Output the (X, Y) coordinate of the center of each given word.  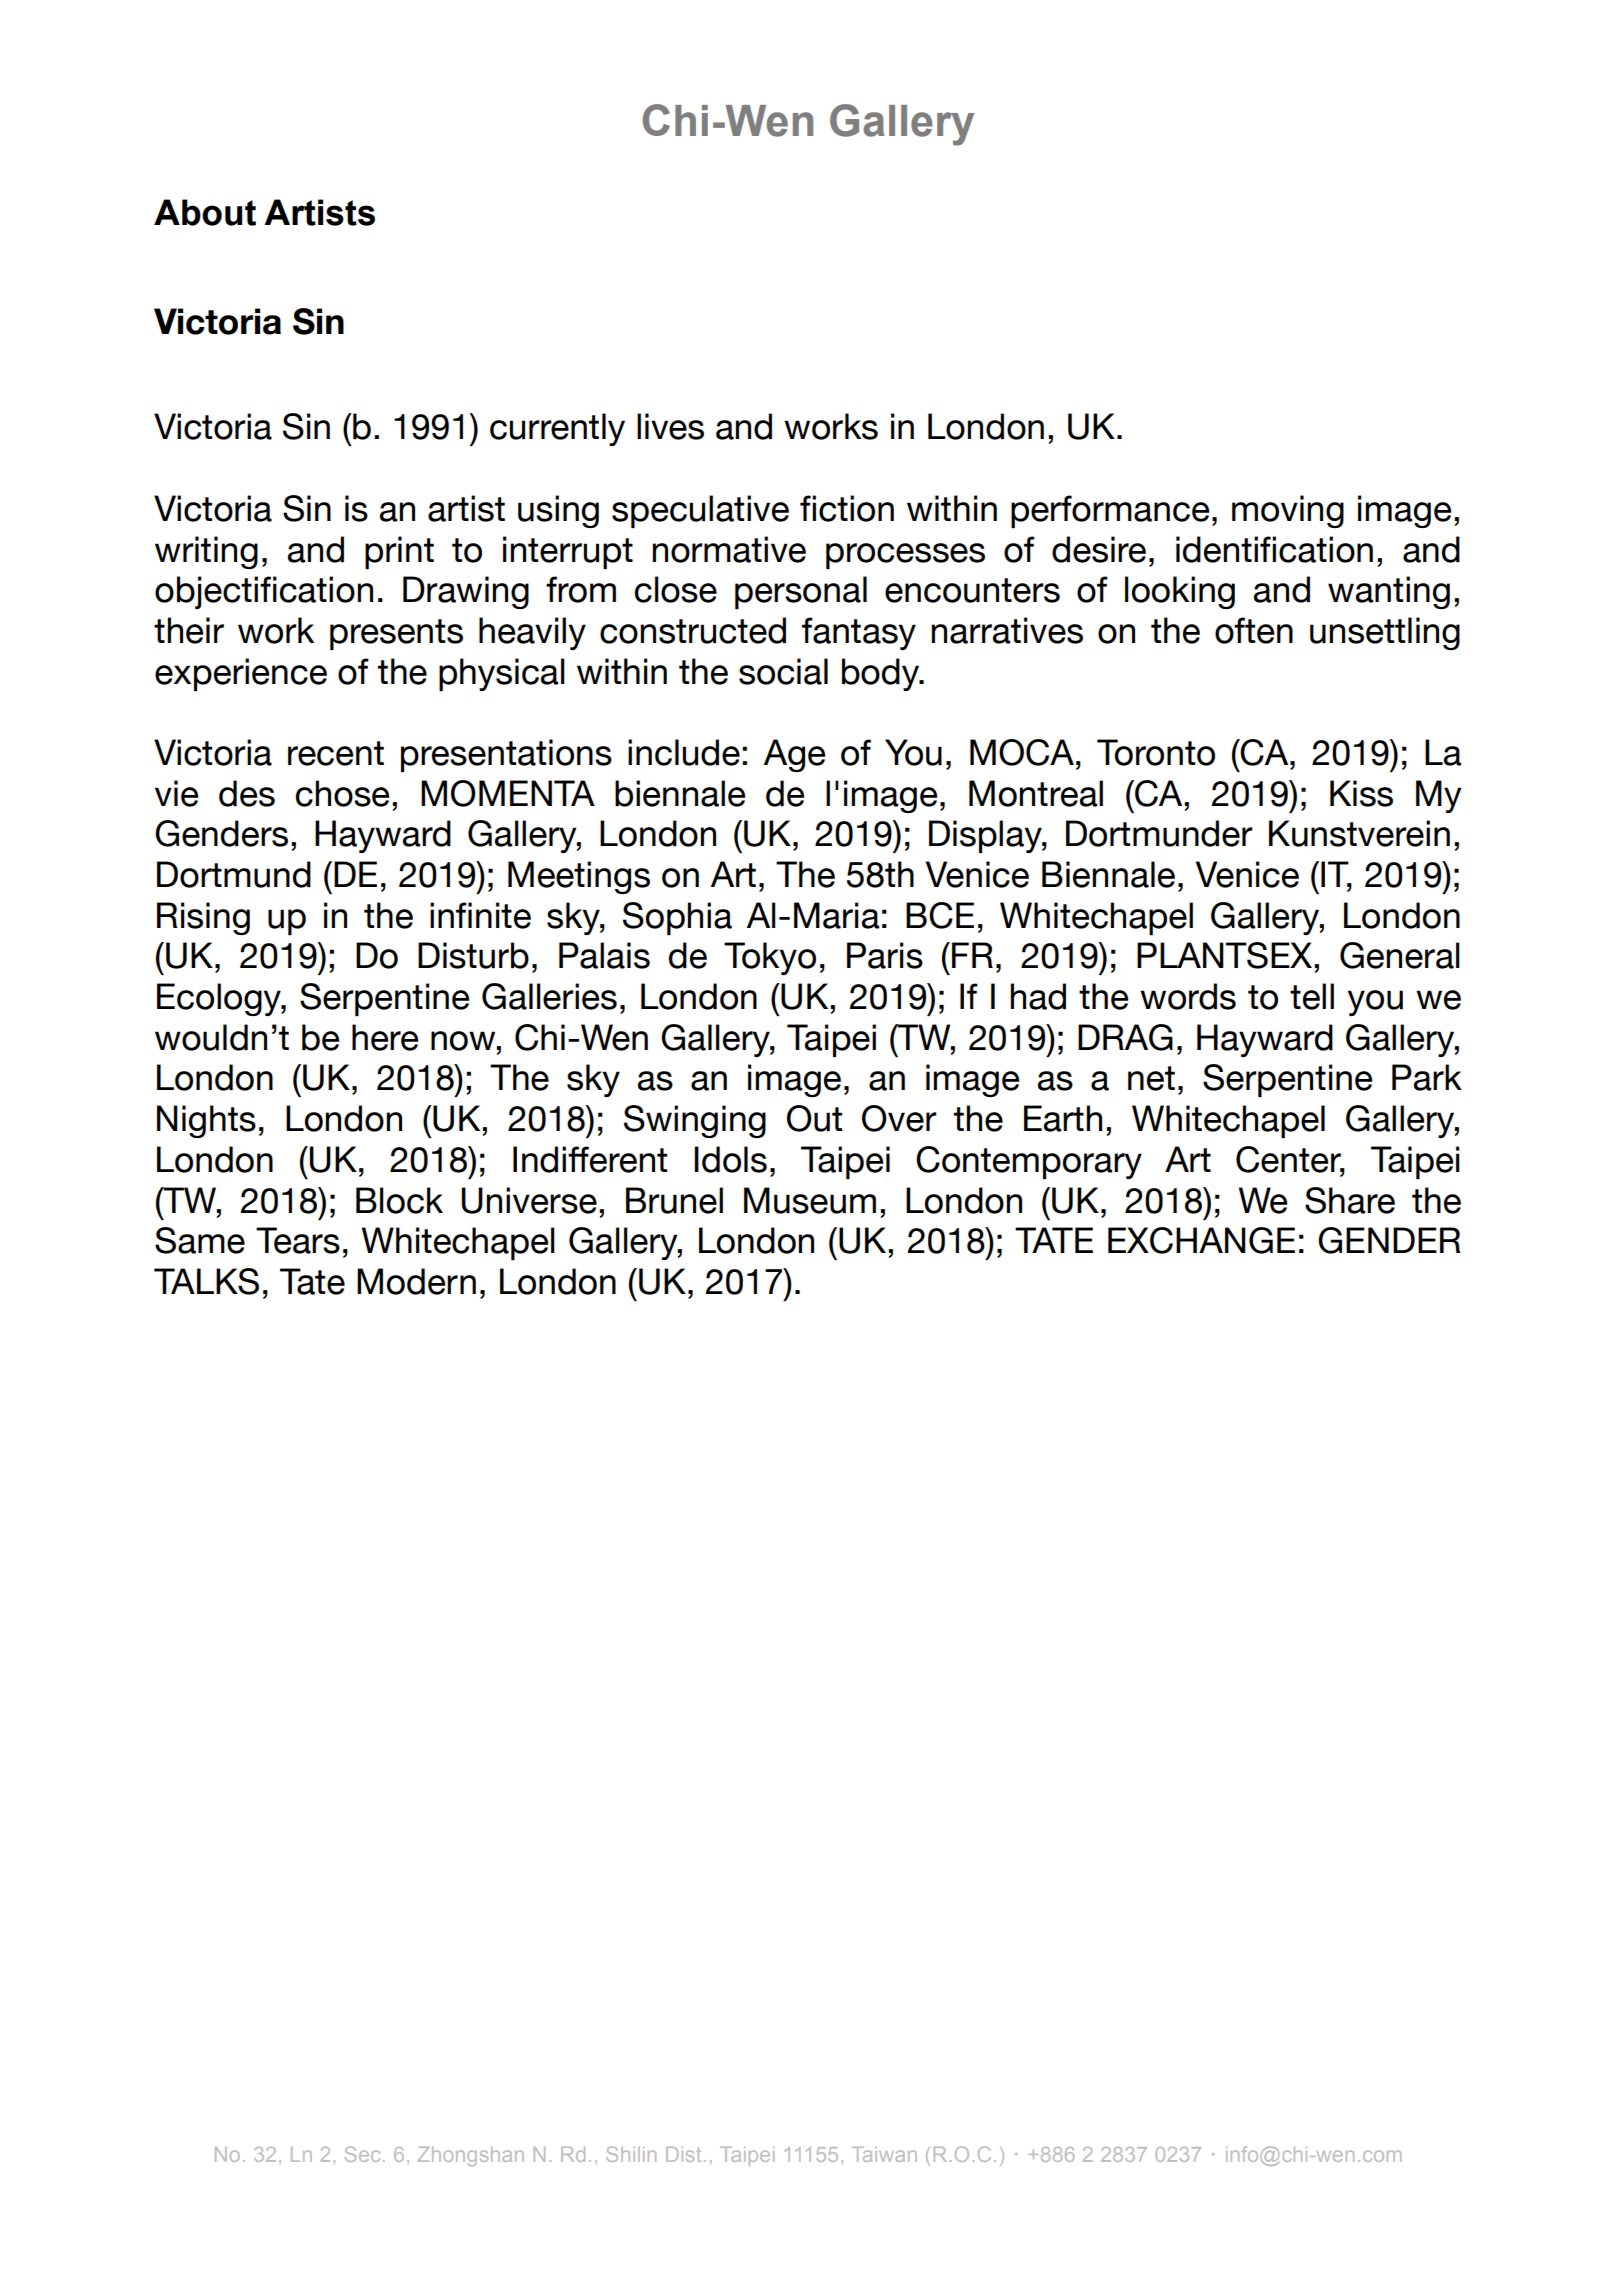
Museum (810, 1200)
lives (670, 426)
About (205, 212)
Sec (362, 2154)
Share (1350, 1200)
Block (399, 1200)
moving (1288, 511)
